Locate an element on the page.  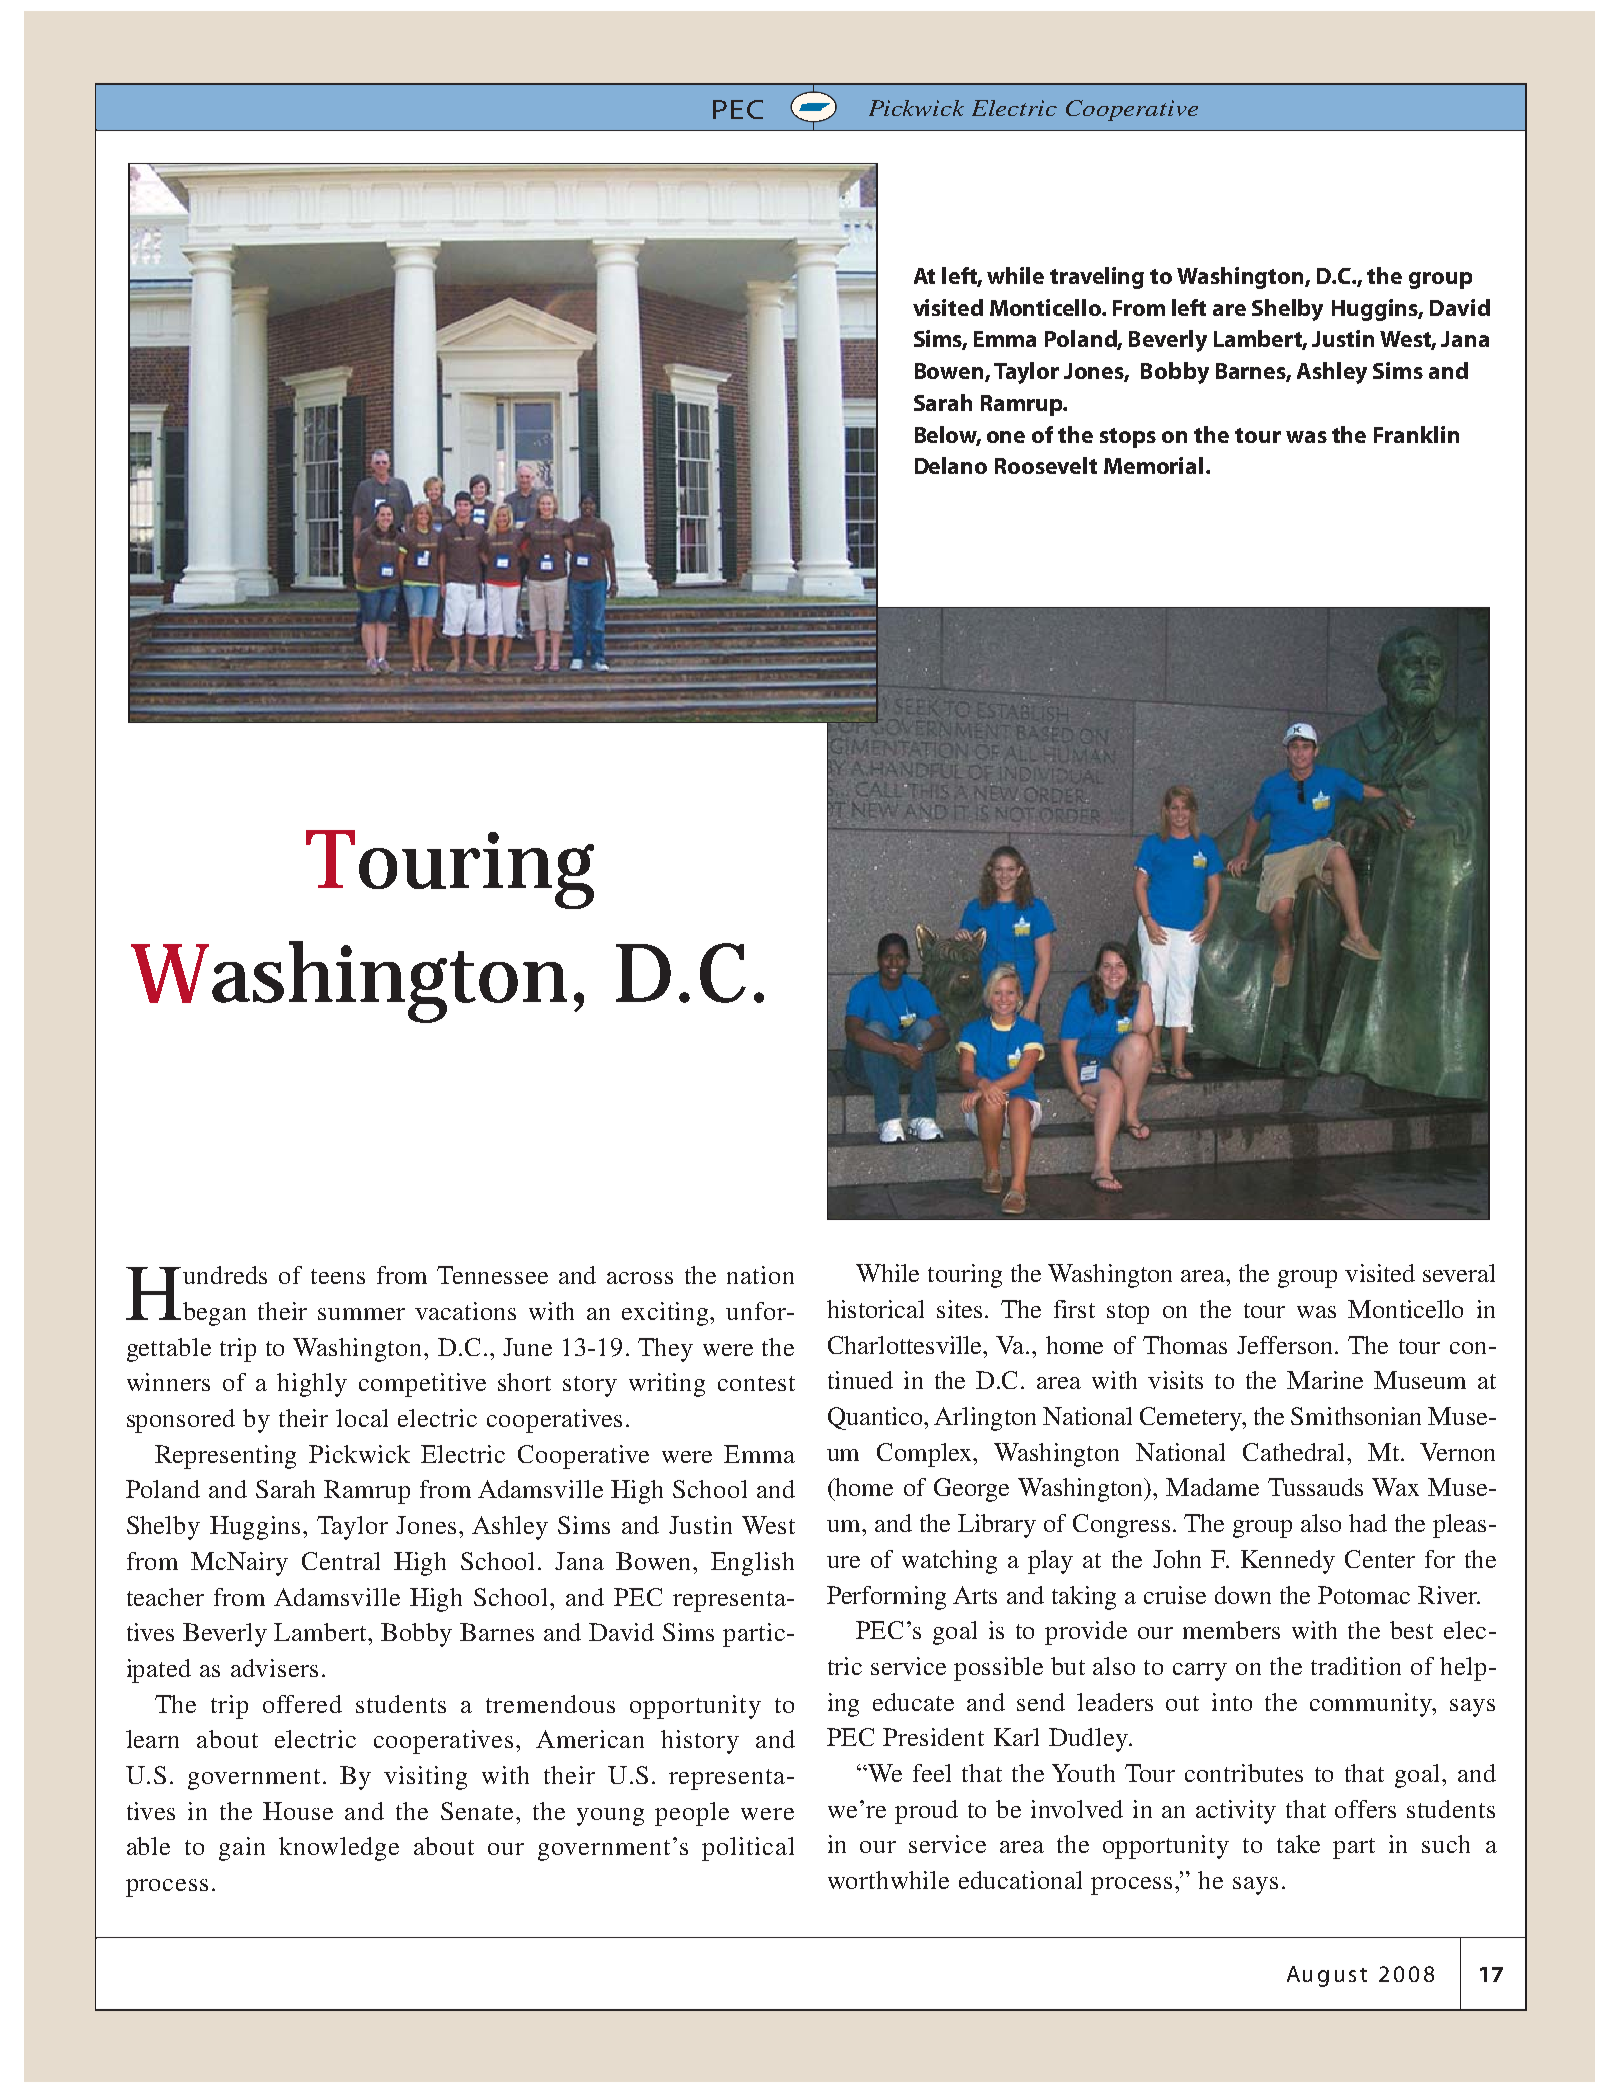
House is located at coordinates (298, 1811).
